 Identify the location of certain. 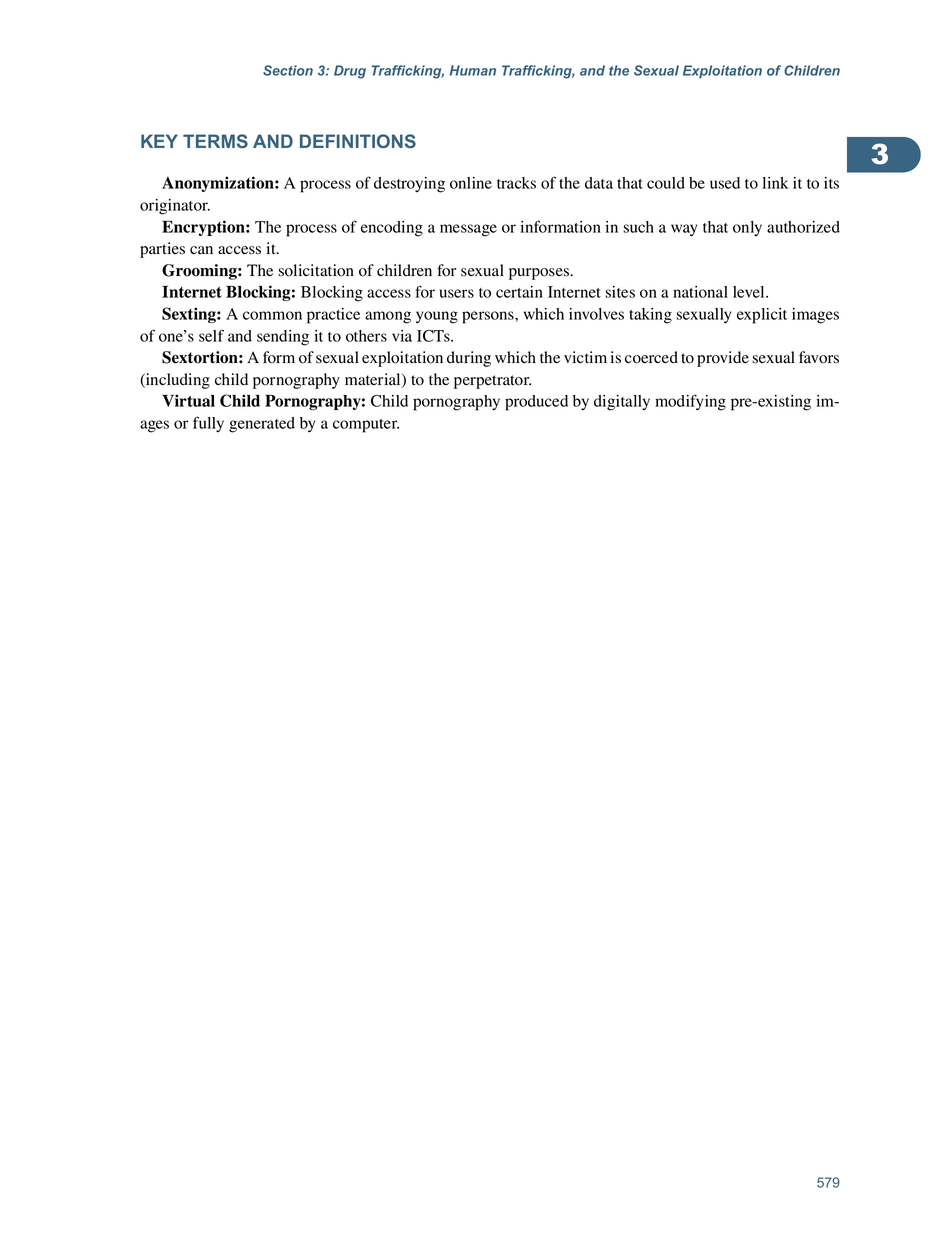
(519, 292).
